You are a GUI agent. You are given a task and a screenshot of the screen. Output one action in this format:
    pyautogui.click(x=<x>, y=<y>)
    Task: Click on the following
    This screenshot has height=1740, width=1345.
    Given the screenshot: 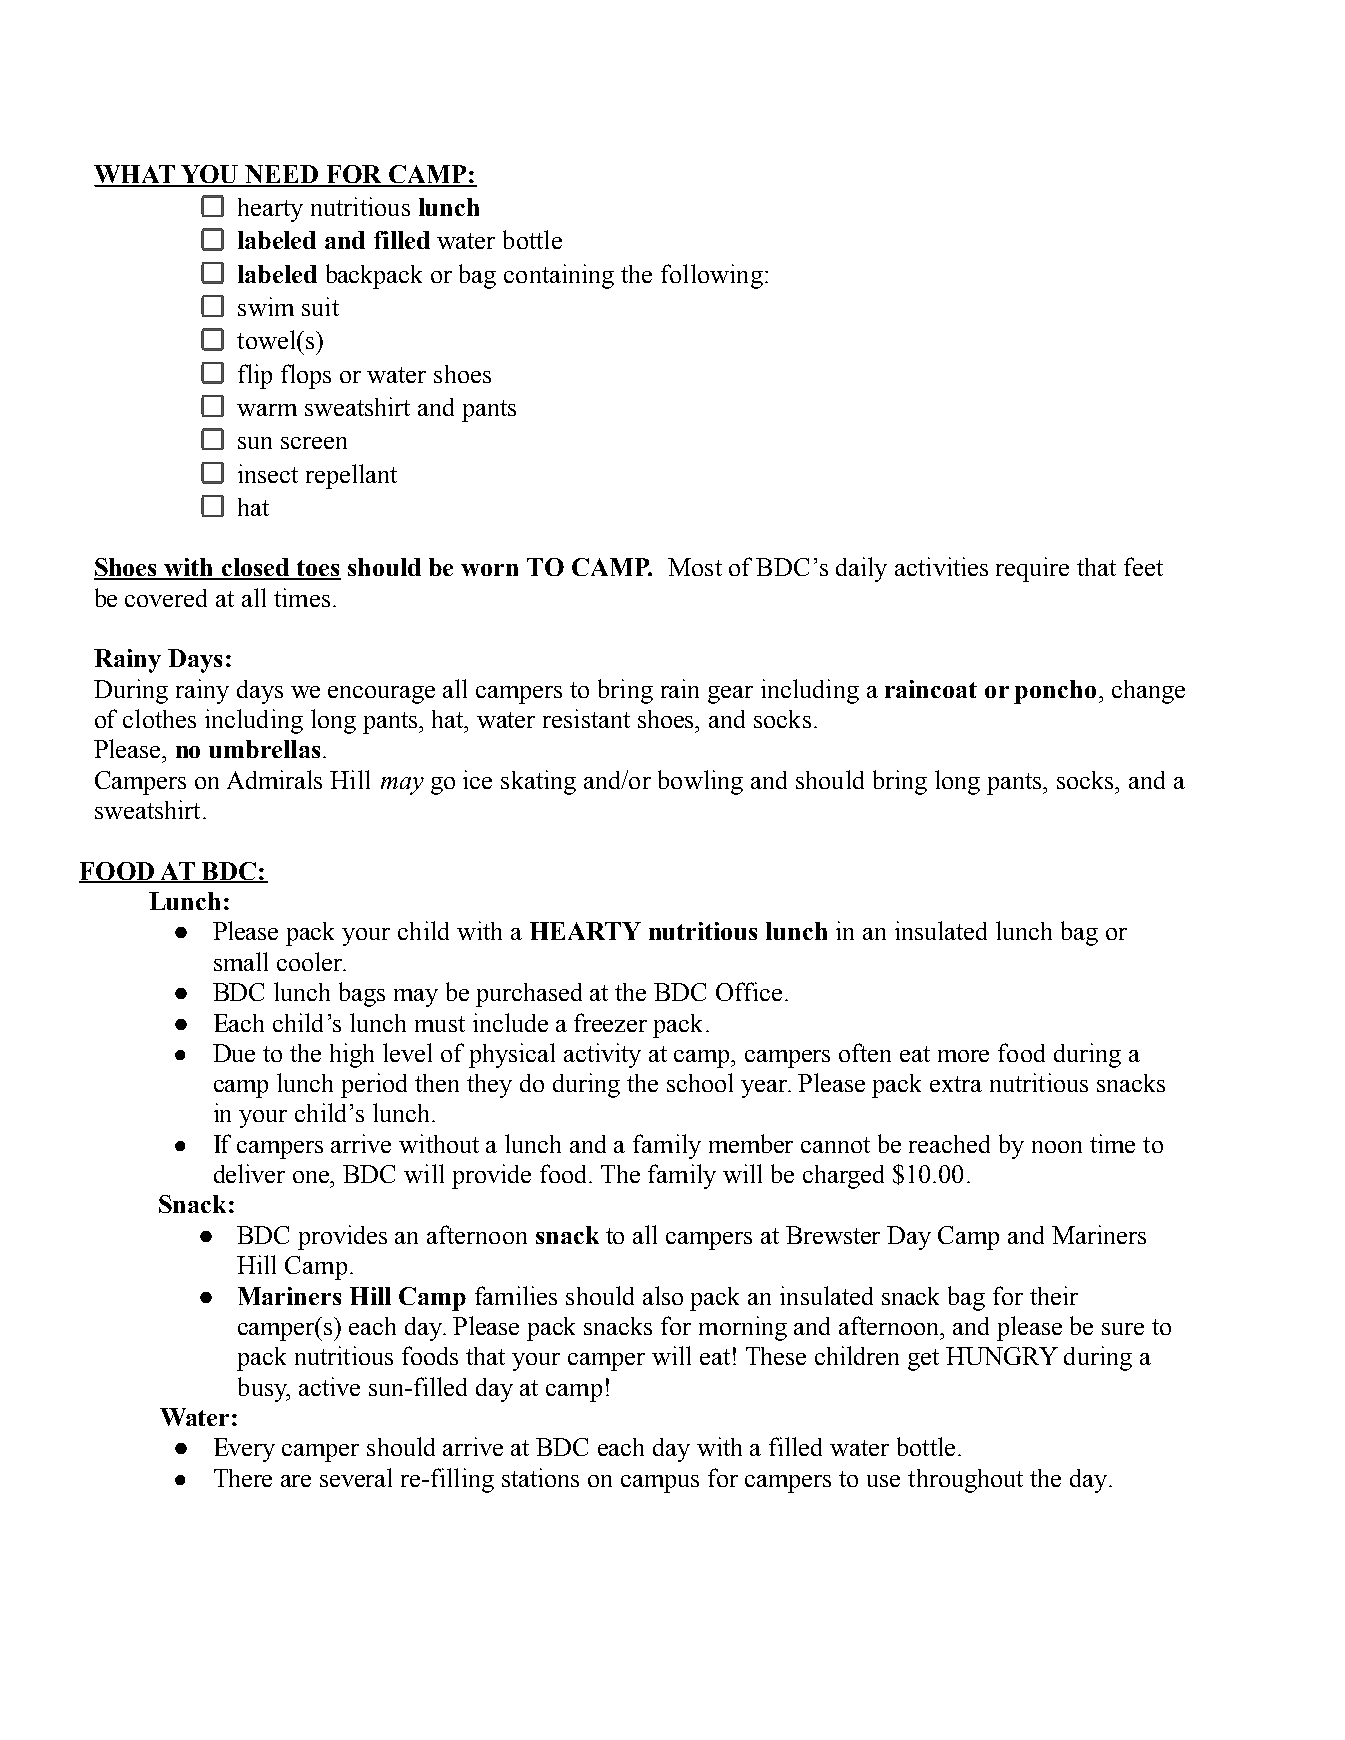 What is the action you would take?
    pyautogui.click(x=712, y=276)
